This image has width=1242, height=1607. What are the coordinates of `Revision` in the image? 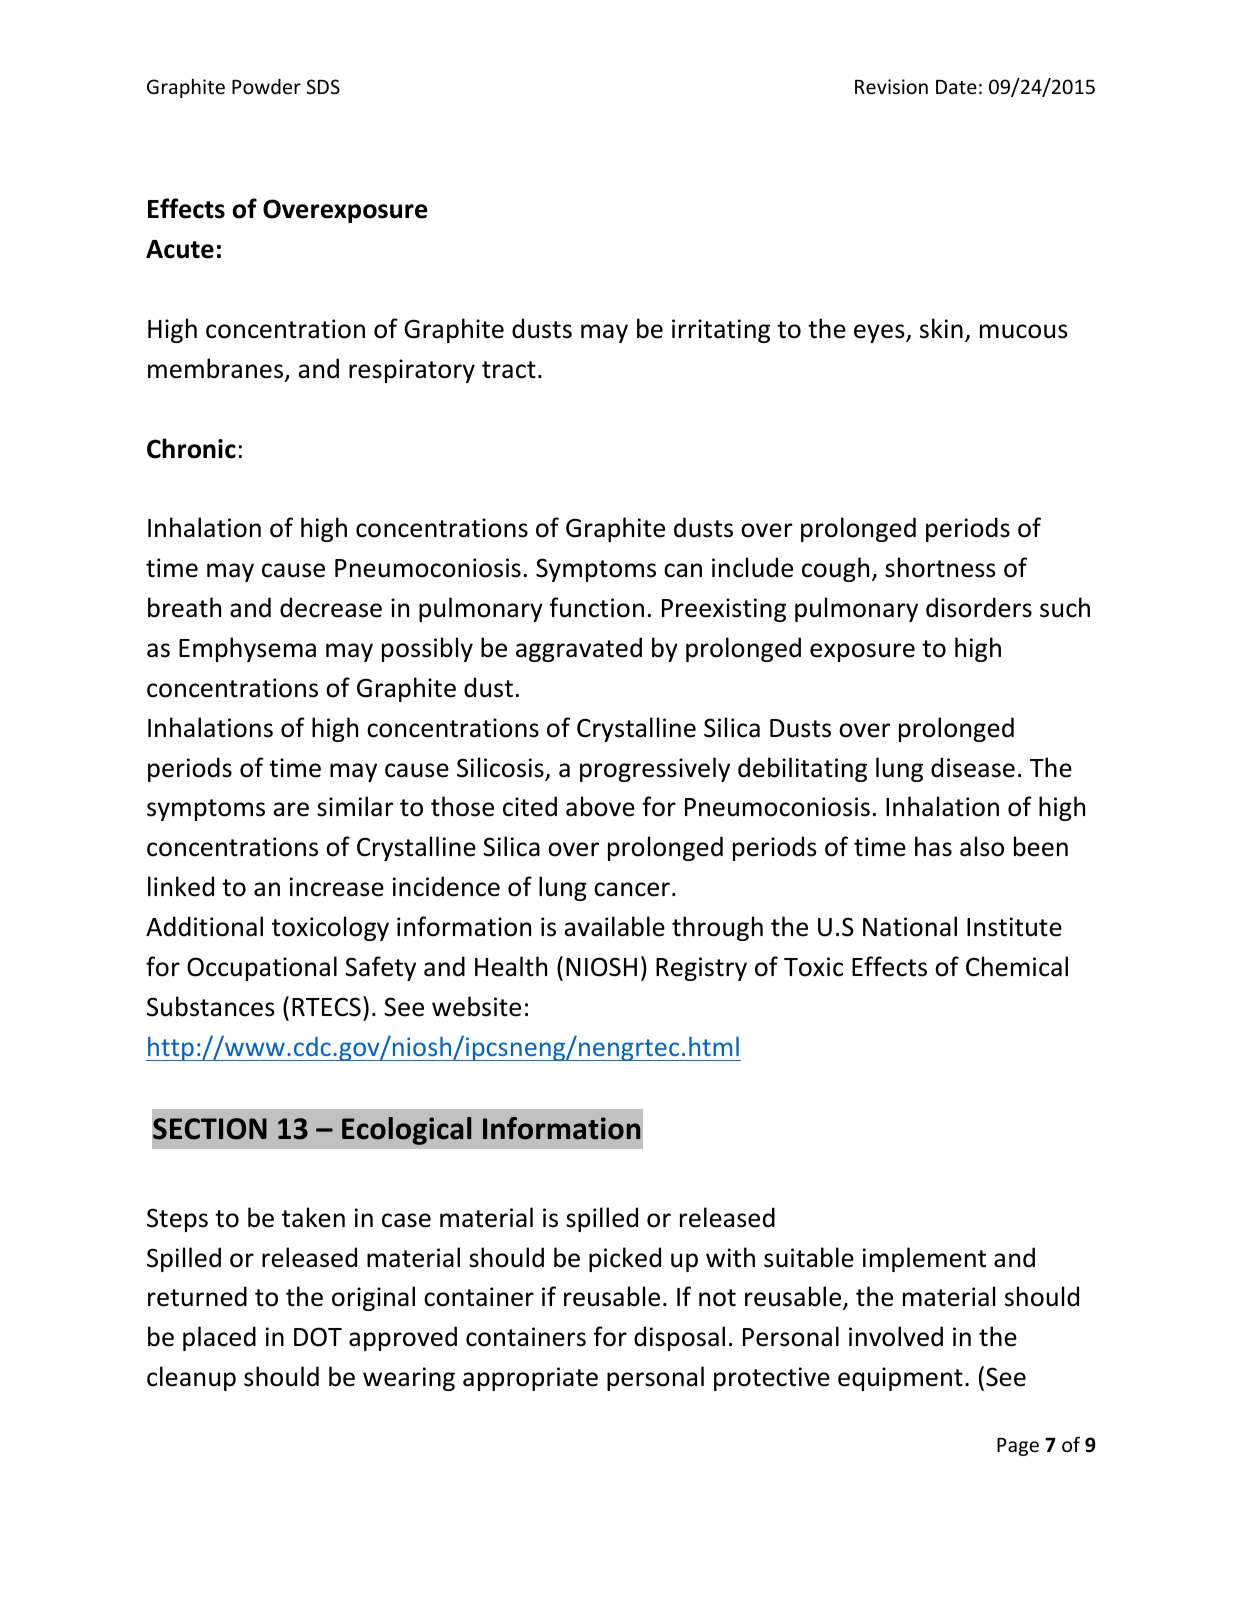 It's located at (891, 86).
